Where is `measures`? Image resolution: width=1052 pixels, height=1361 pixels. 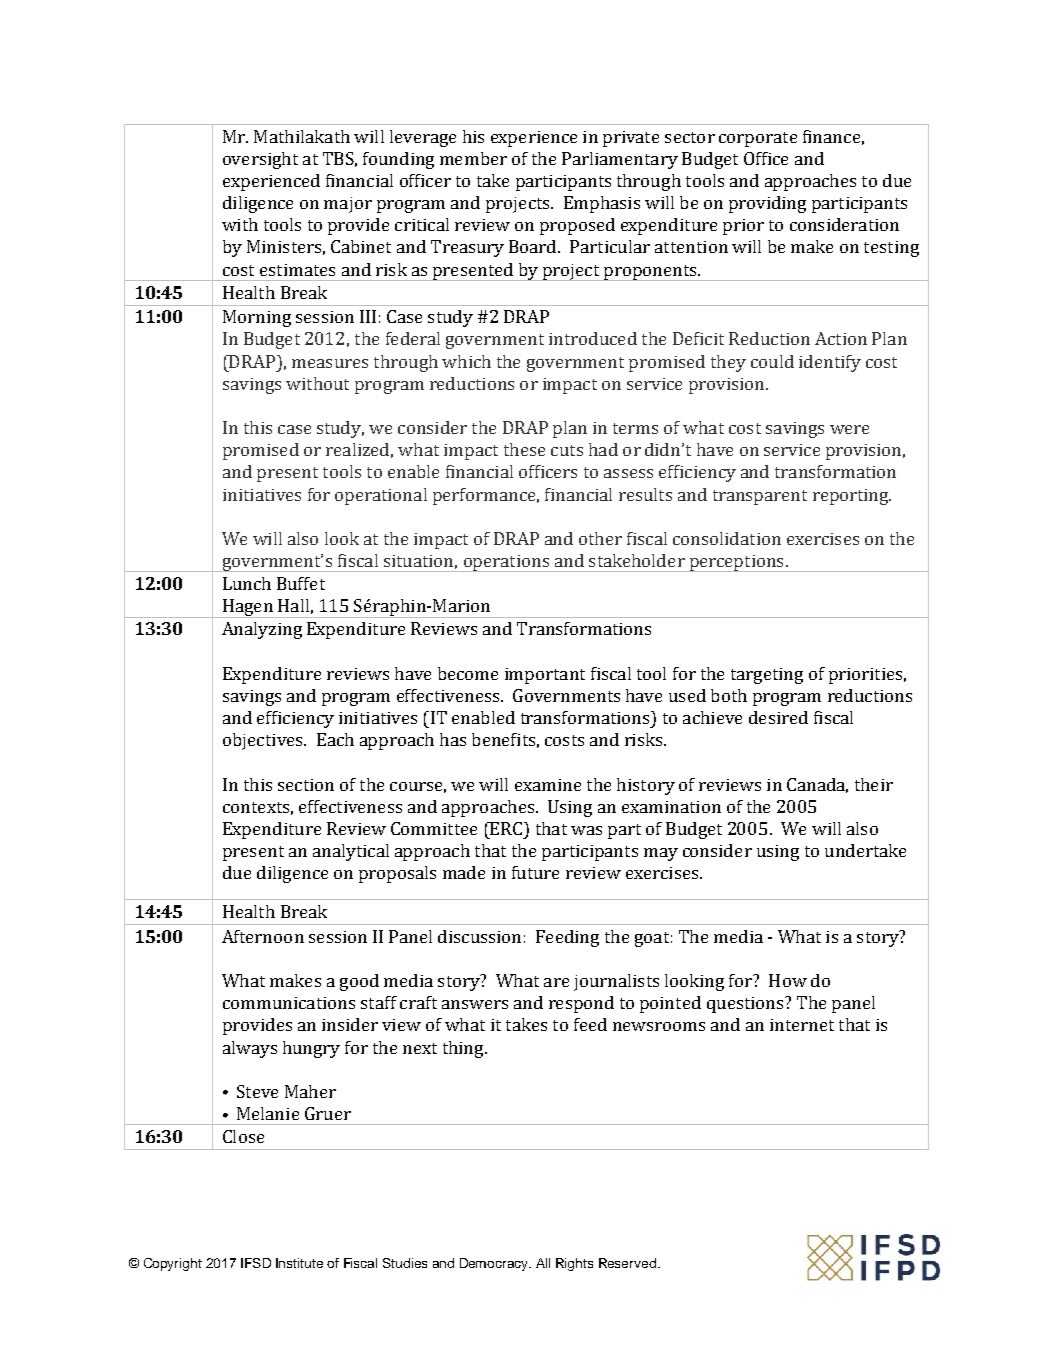
measures is located at coordinates (330, 363).
